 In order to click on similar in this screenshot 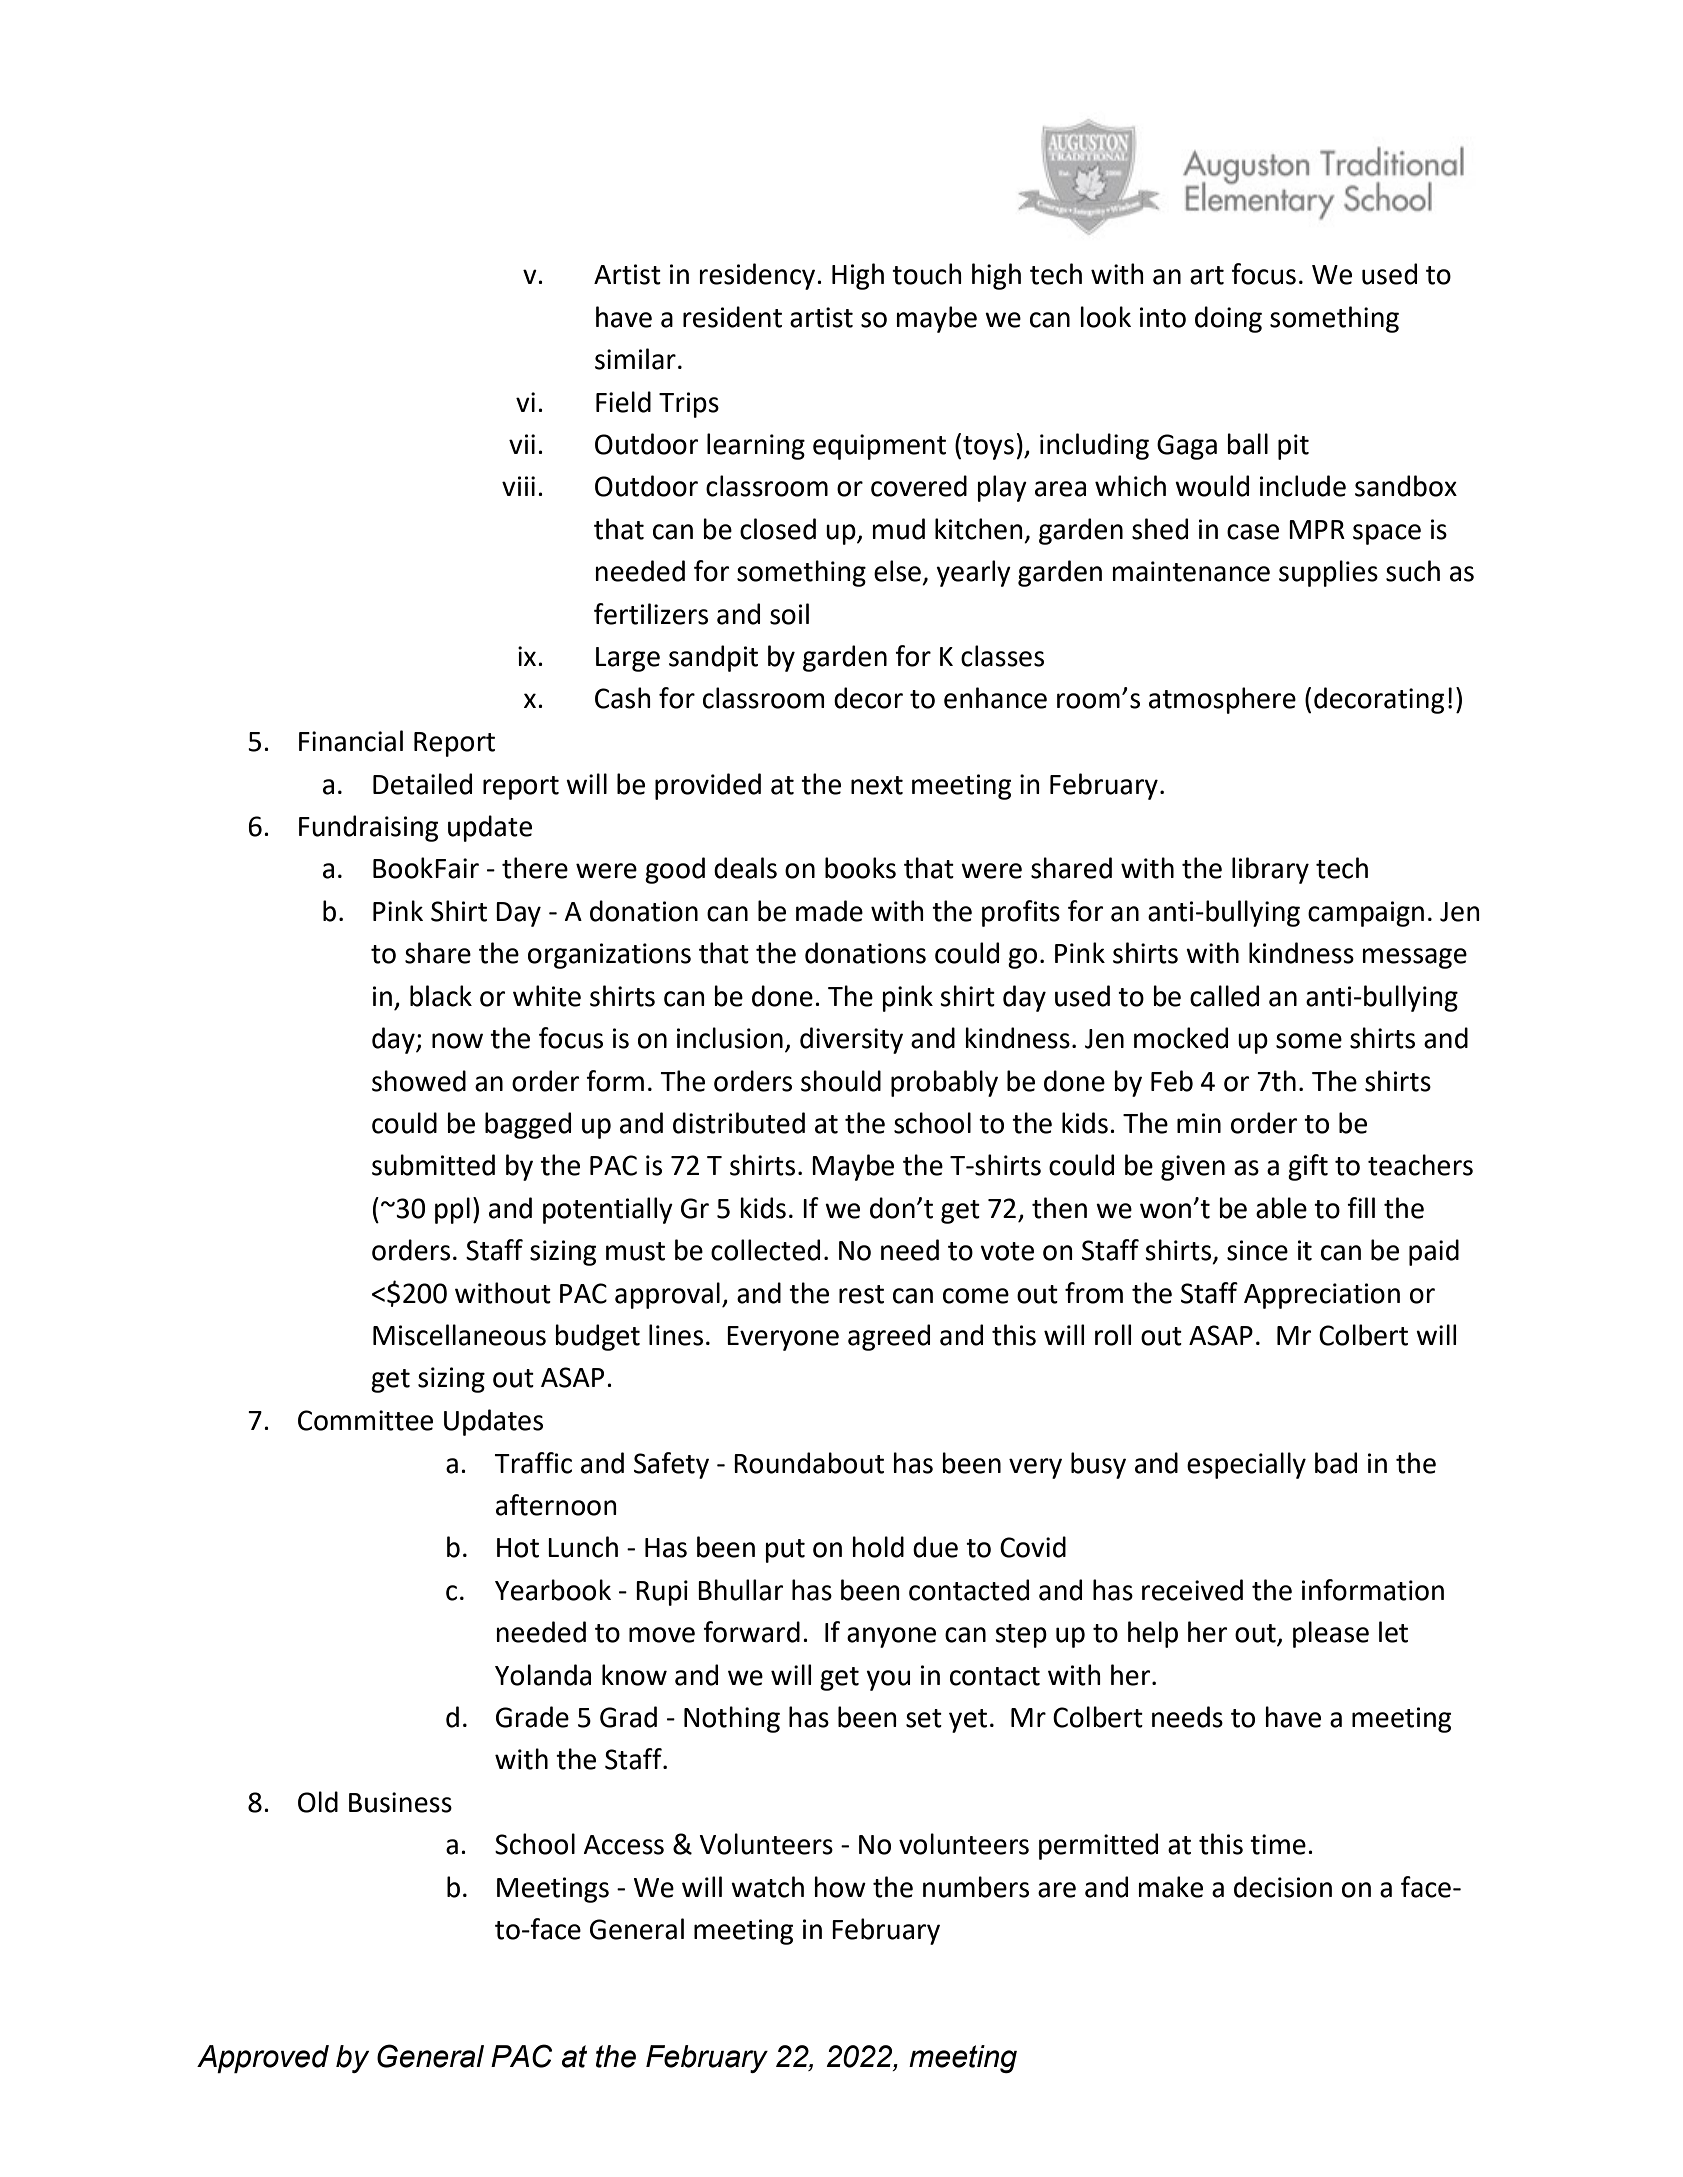, I will do `click(635, 359)`.
